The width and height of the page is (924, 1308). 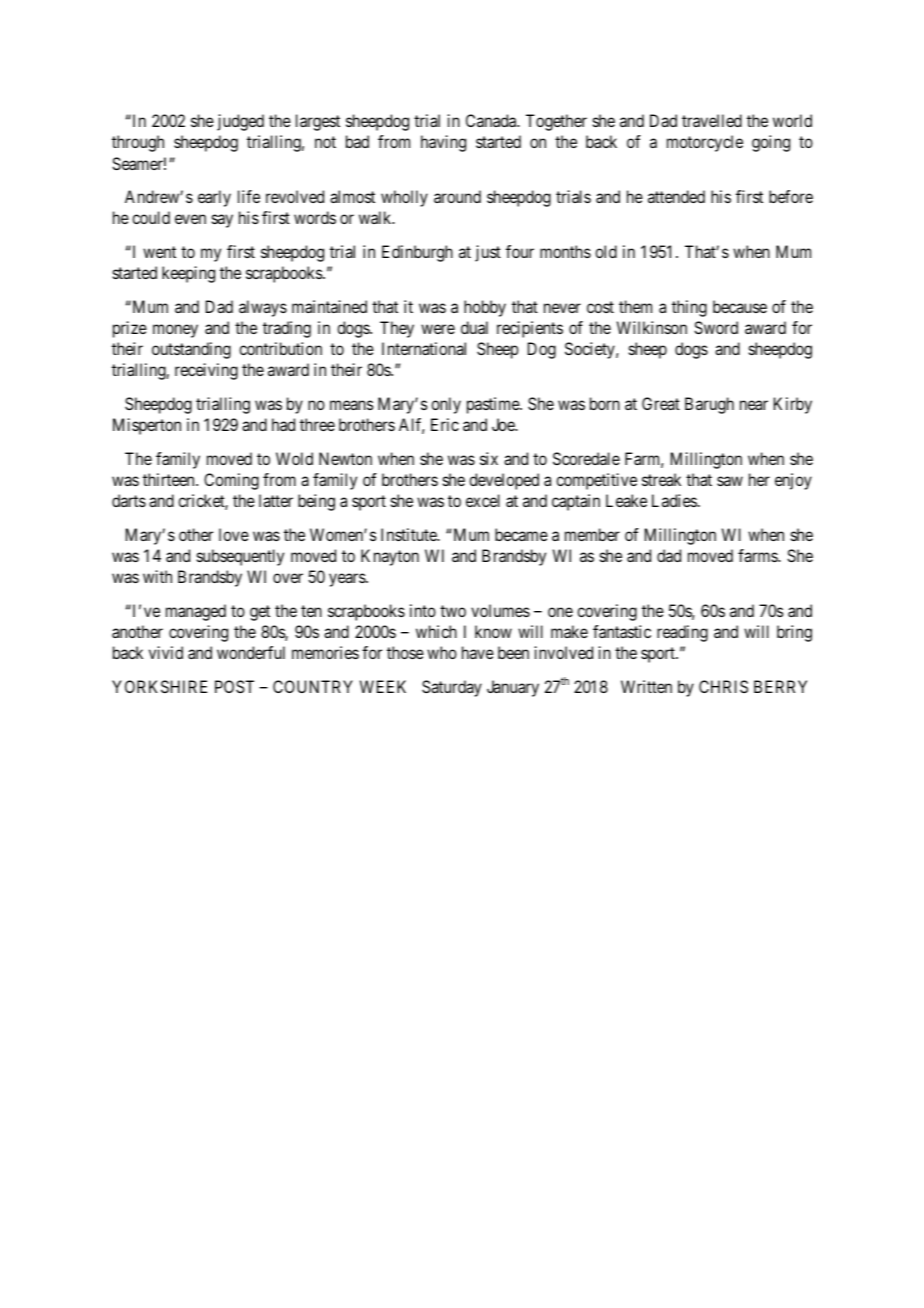 What do you see at coordinates (446, 405) in the page?
I see `only` at bounding box center [446, 405].
